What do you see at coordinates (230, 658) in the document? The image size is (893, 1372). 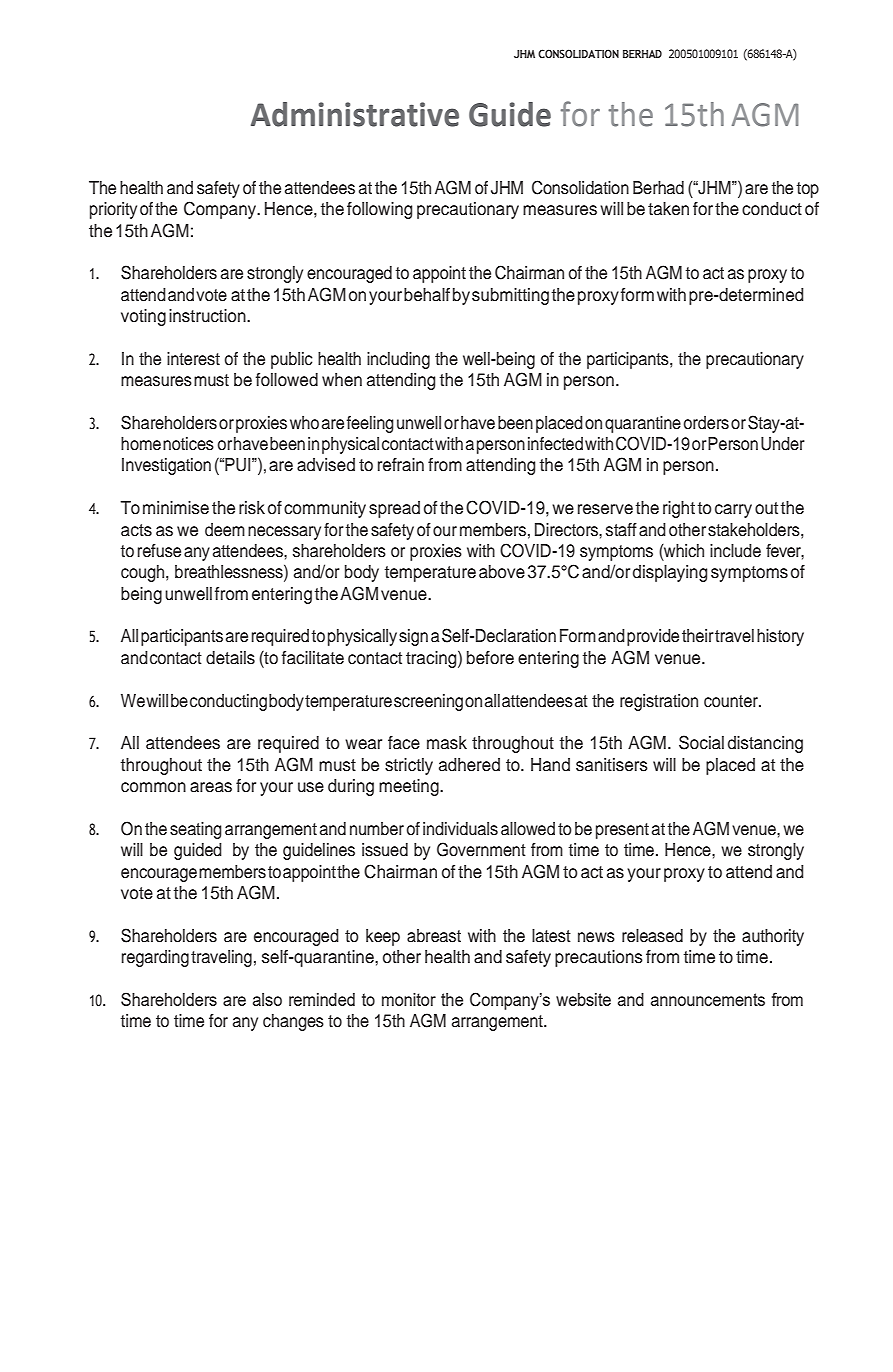 I see `details` at bounding box center [230, 658].
